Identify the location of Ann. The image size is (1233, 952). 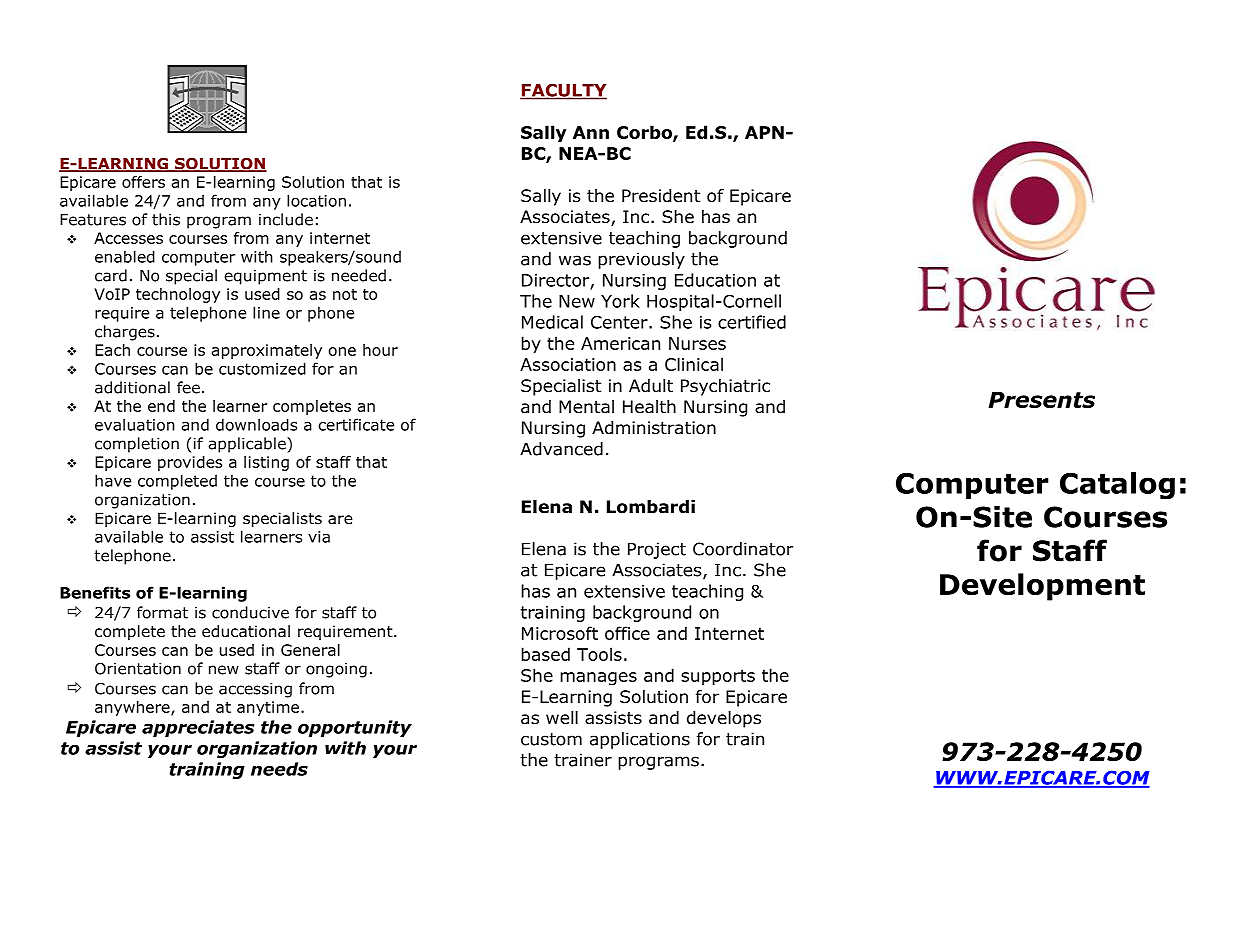
(591, 132).
